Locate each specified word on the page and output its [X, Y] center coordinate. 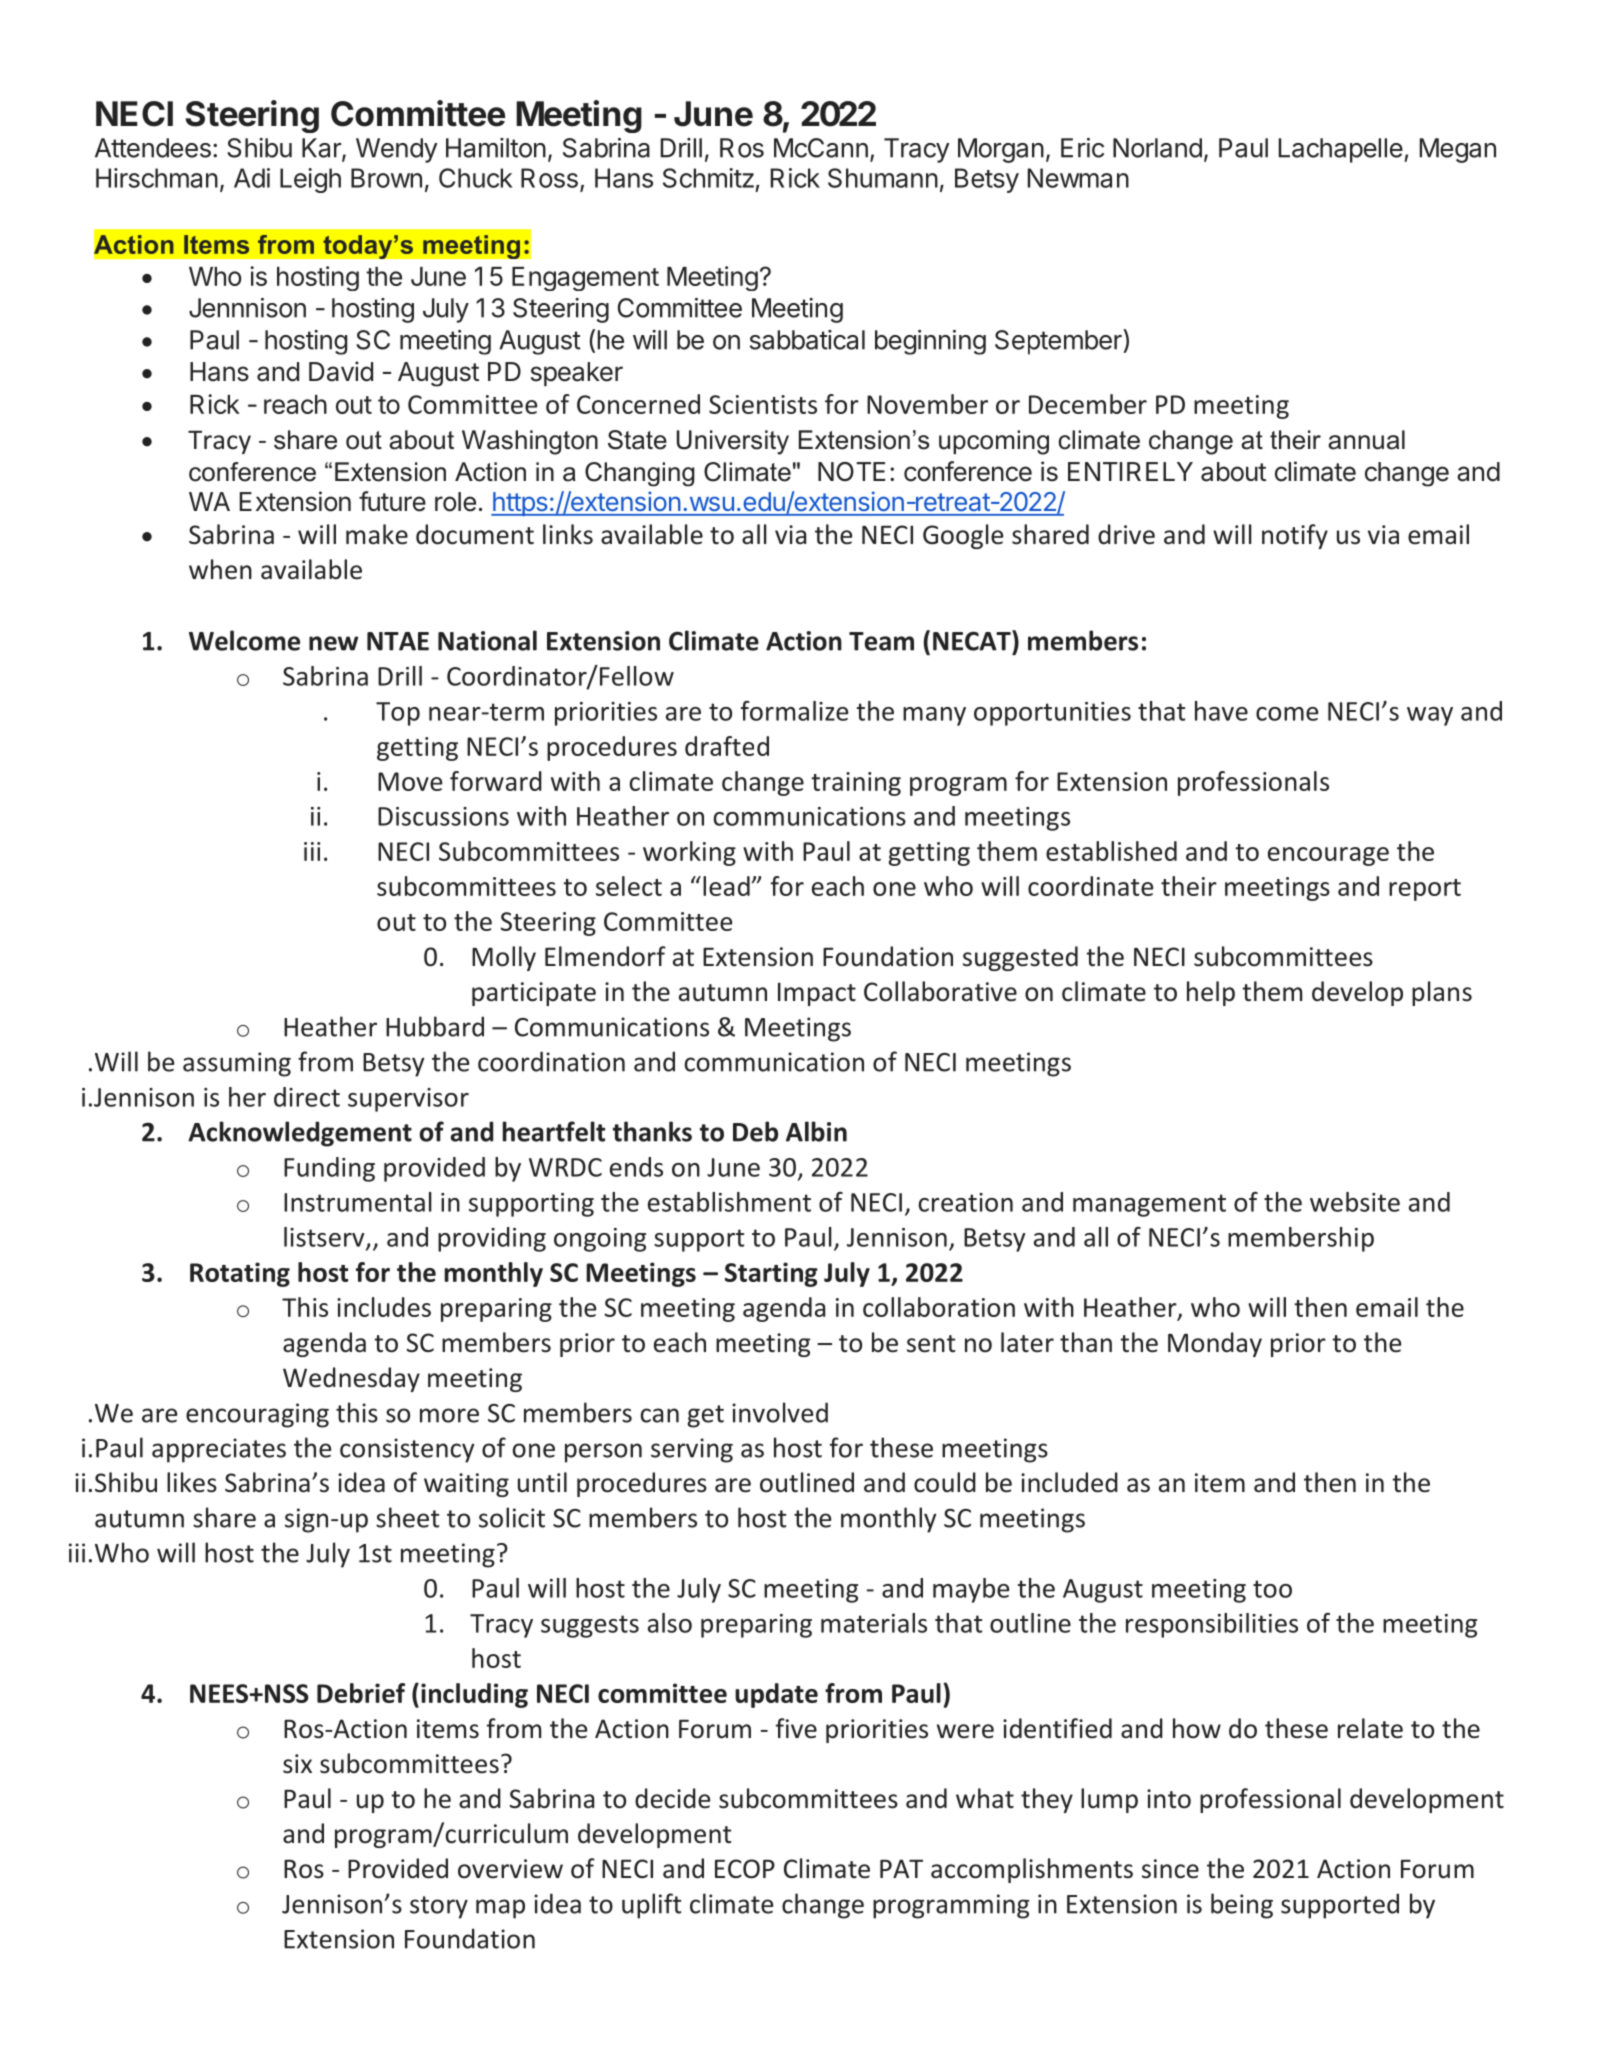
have [1221, 711]
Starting [771, 1274]
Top [398, 714]
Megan [1458, 150]
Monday [1215, 1344]
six [297, 1764]
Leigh [310, 180]
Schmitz [708, 178]
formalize [794, 711]
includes [384, 1307]
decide [672, 1798]
